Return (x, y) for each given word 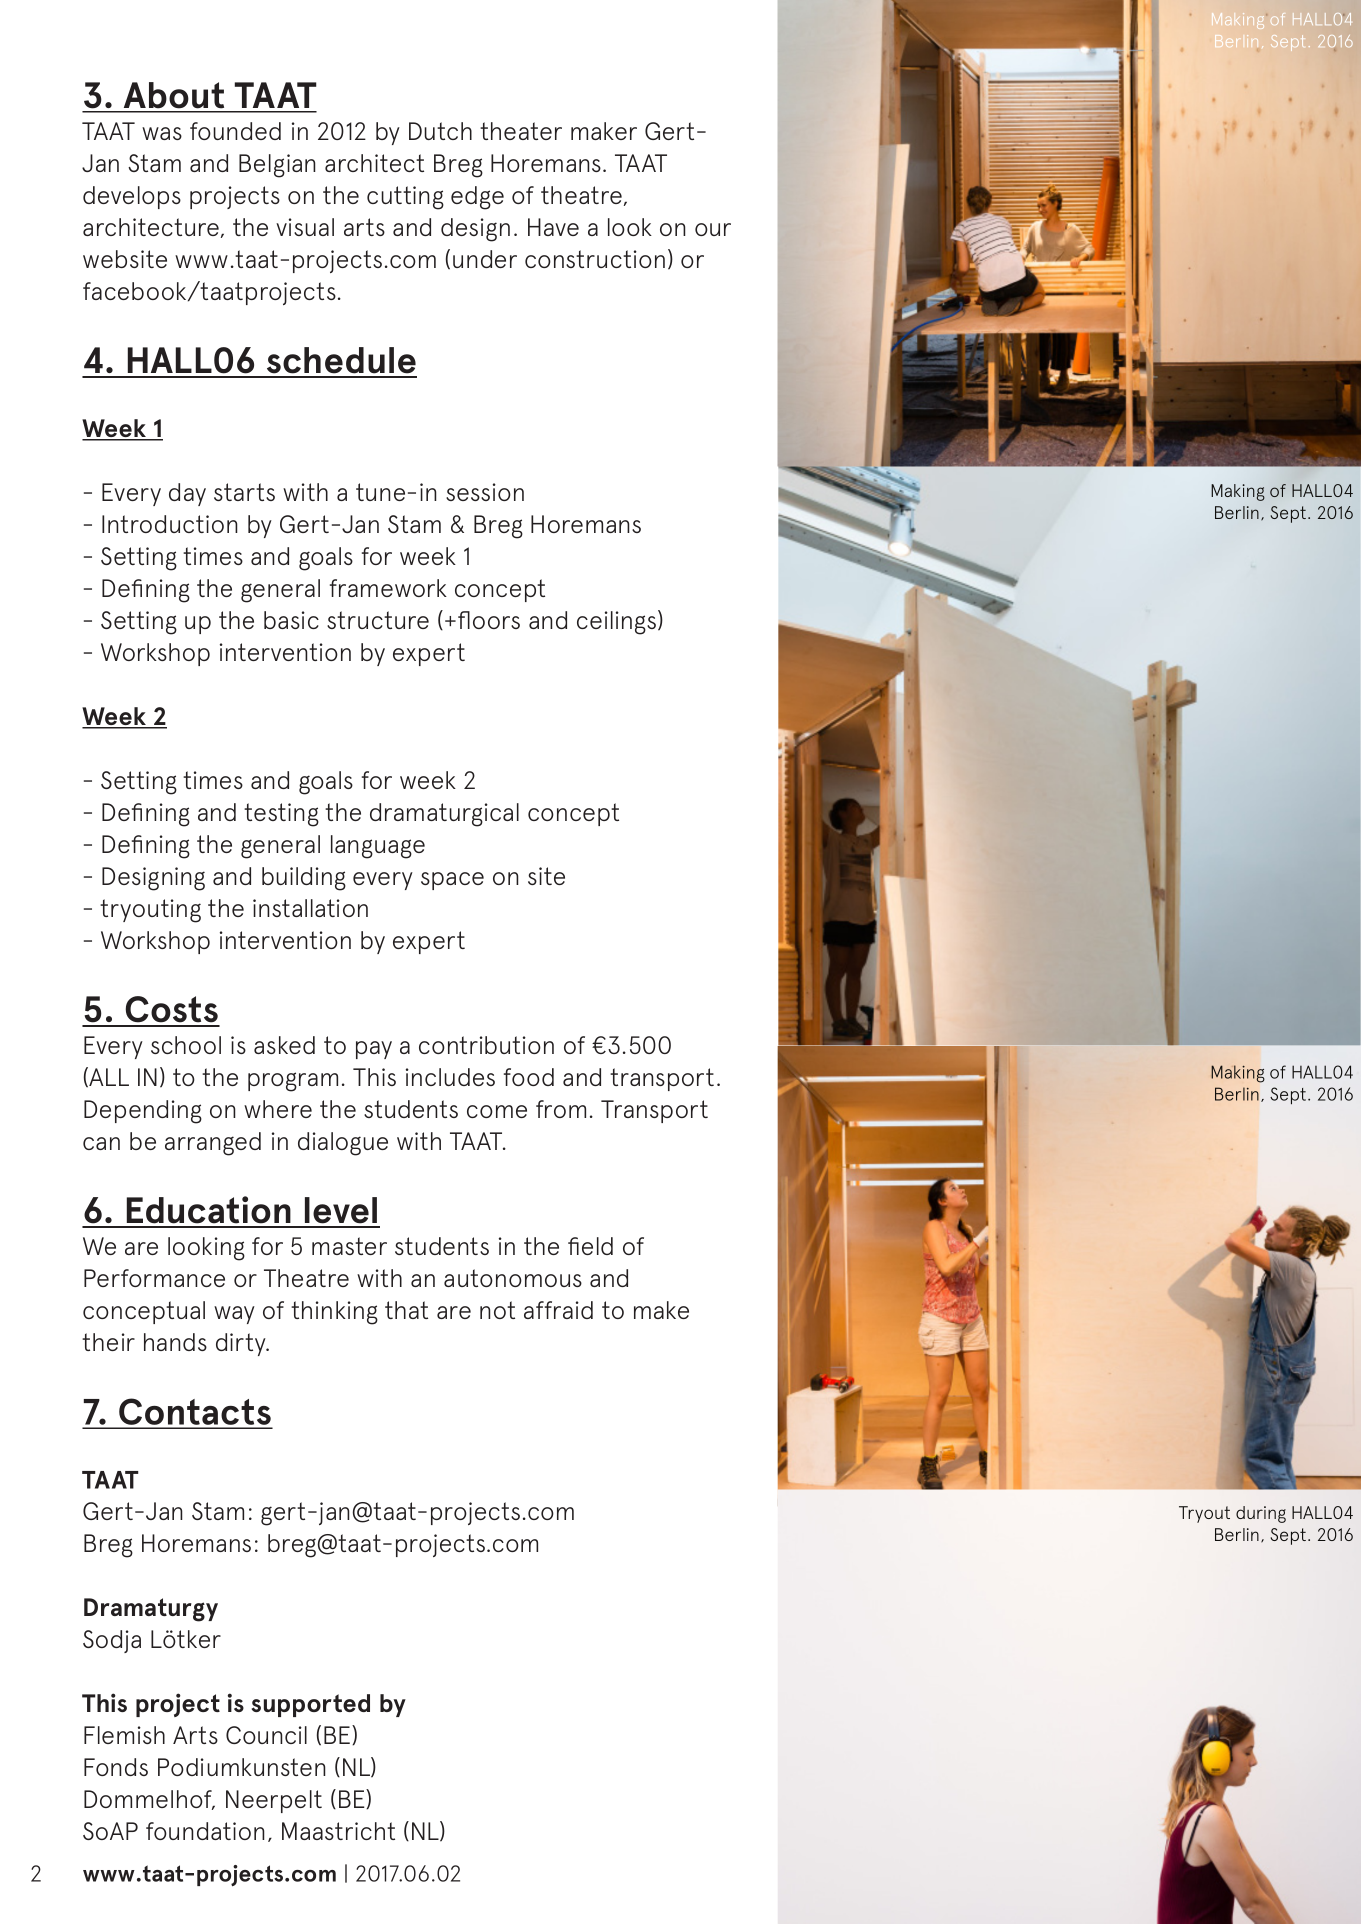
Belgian (277, 166)
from (561, 1109)
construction (595, 259)
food (529, 1077)
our (713, 229)
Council (266, 1735)
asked (284, 1045)
